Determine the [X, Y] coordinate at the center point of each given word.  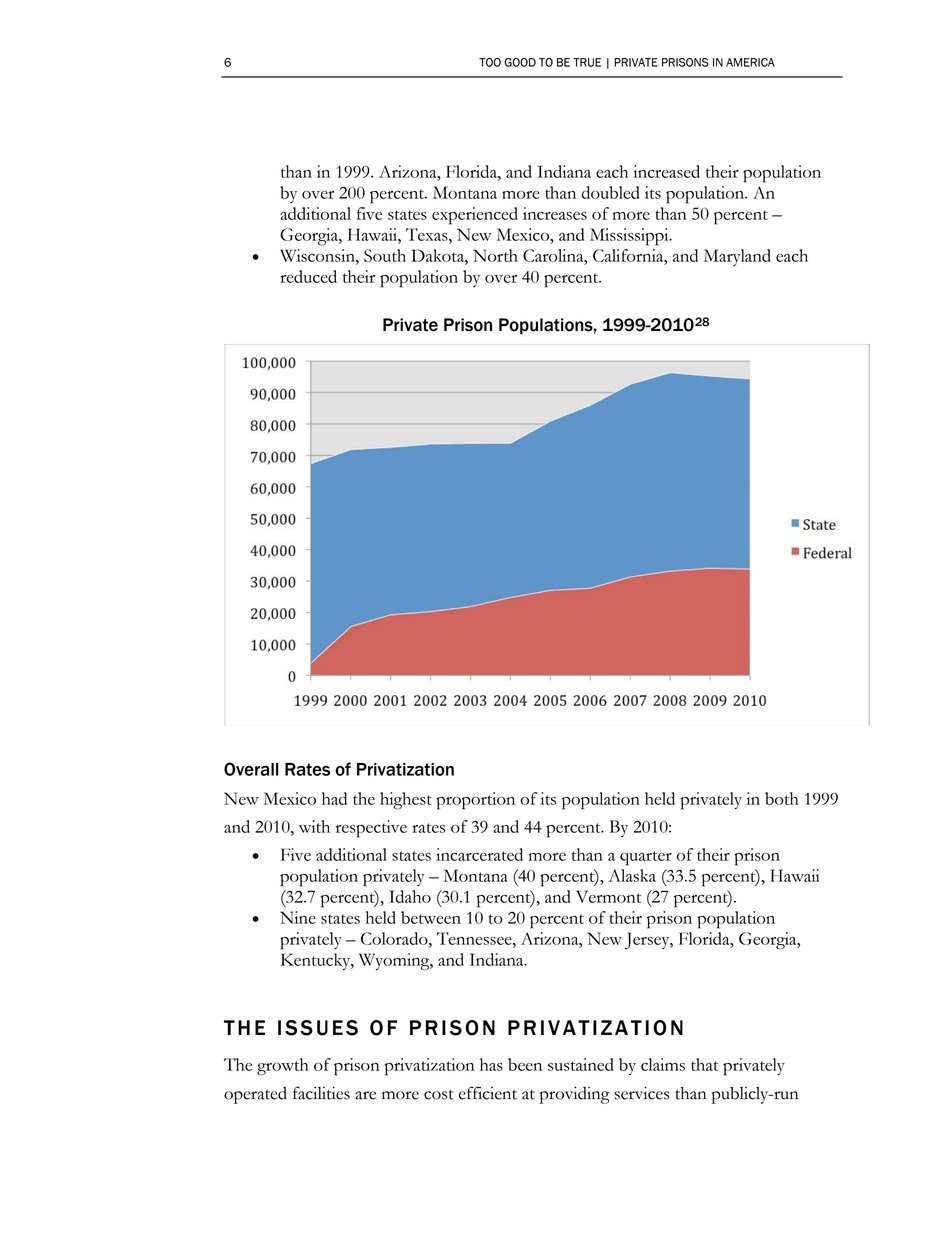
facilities [321, 1093]
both [782, 798]
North [495, 255]
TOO [490, 62]
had [334, 798]
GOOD [520, 62]
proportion [475, 801]
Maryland [737, 257]
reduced [308, 276]
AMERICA [750, 62]
